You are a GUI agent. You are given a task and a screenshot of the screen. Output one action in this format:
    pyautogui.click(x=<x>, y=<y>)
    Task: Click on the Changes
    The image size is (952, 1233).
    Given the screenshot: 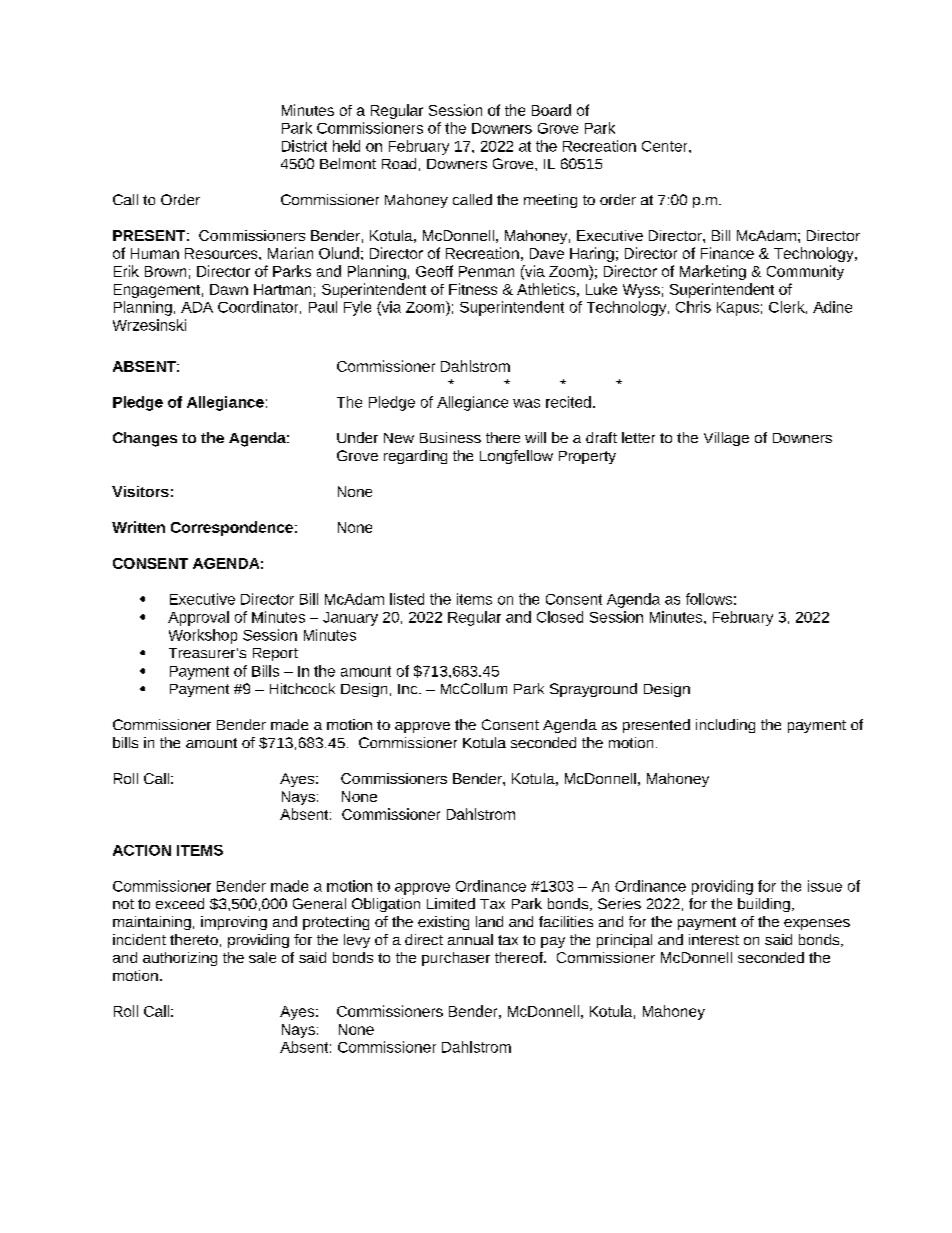 What is the action you would take?
    pyautogui.click(x=145, y=439)
